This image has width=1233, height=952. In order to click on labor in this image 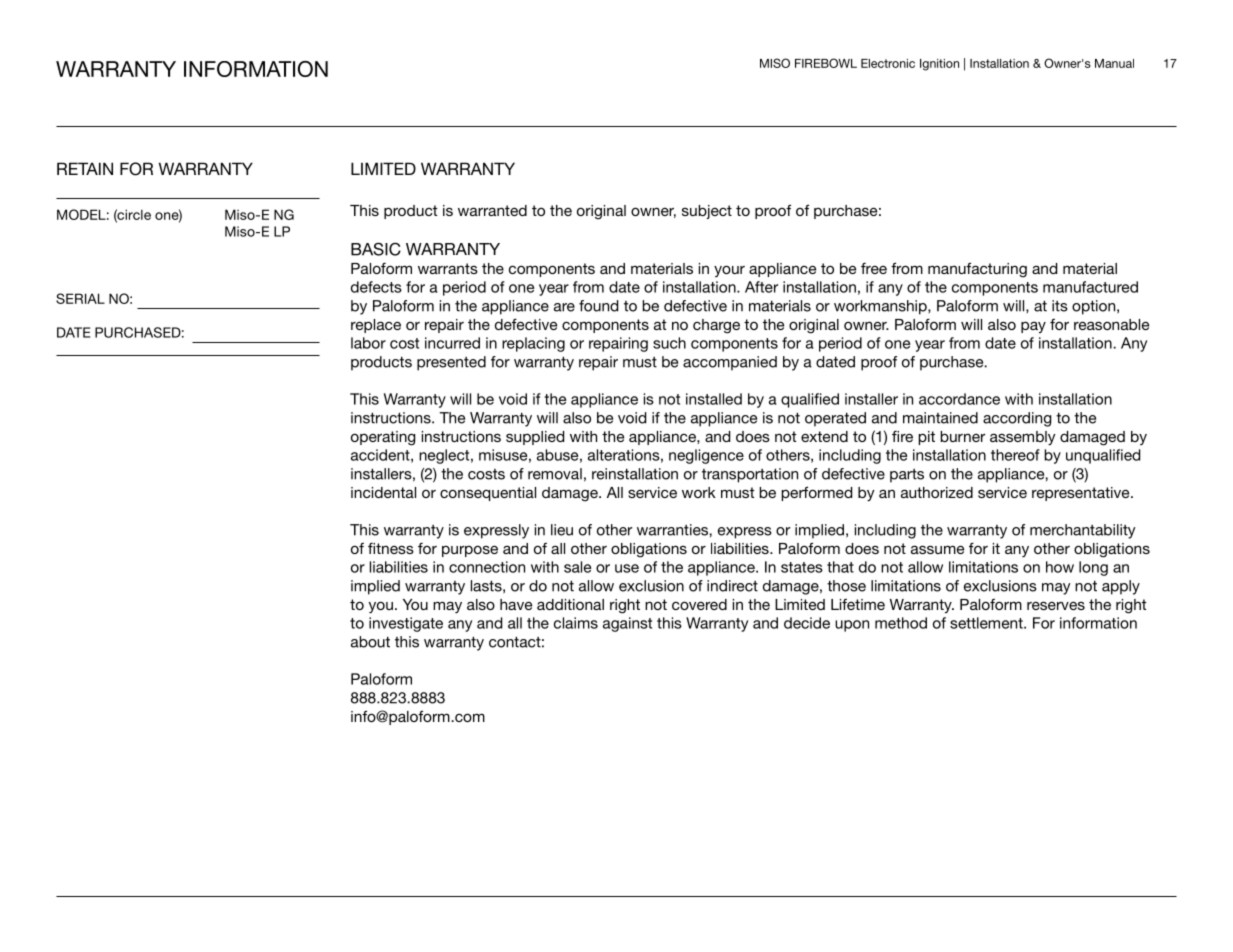, I will do `click(368, 343)`.
